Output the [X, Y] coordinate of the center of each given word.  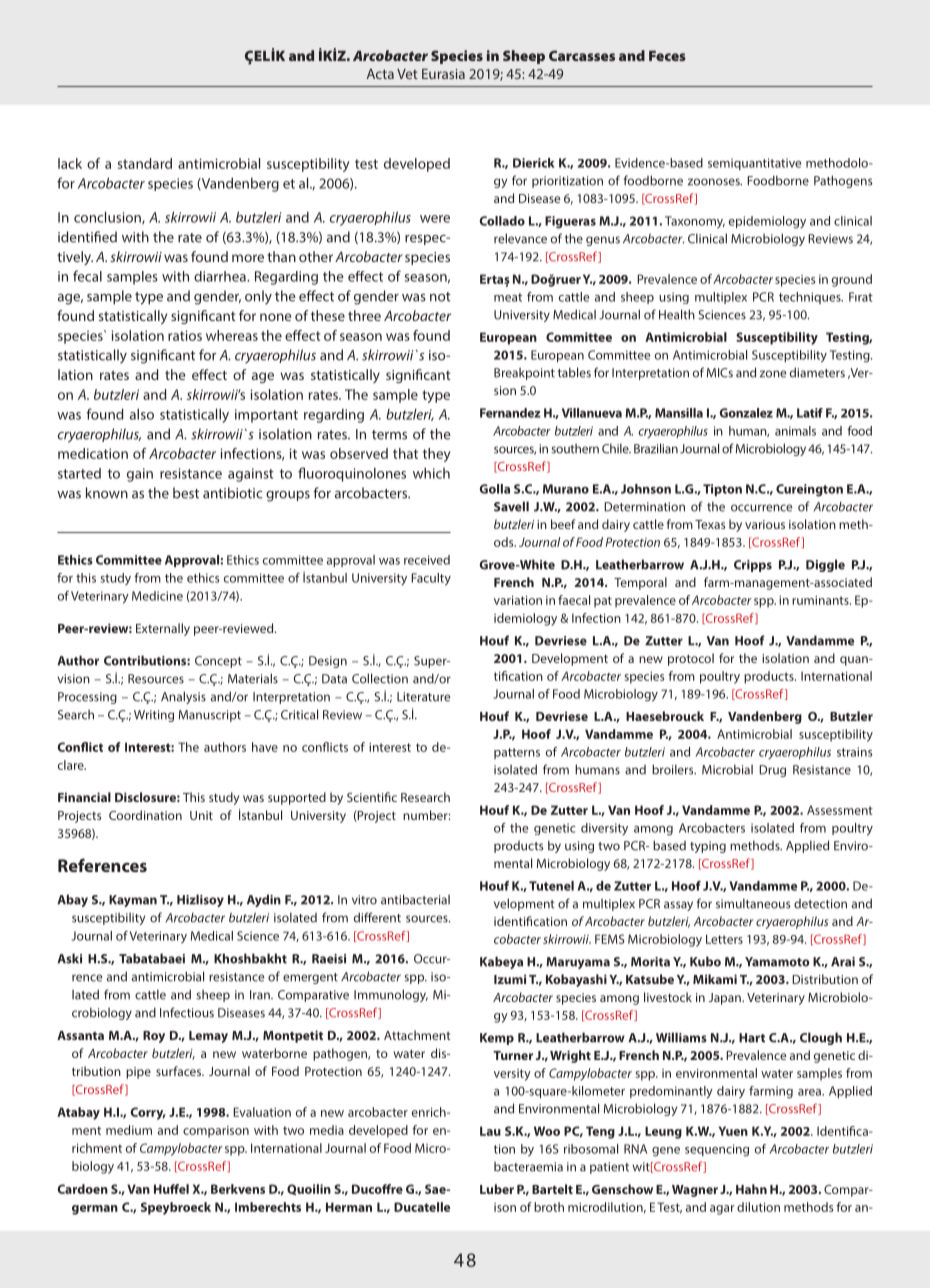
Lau [490, 1131]
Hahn [751, 1189]
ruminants [821, 600]
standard [145, 163]
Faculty [431, 579]
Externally [163, 629]
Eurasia [443, 74]
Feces [667, 56]
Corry [148, 1113]
